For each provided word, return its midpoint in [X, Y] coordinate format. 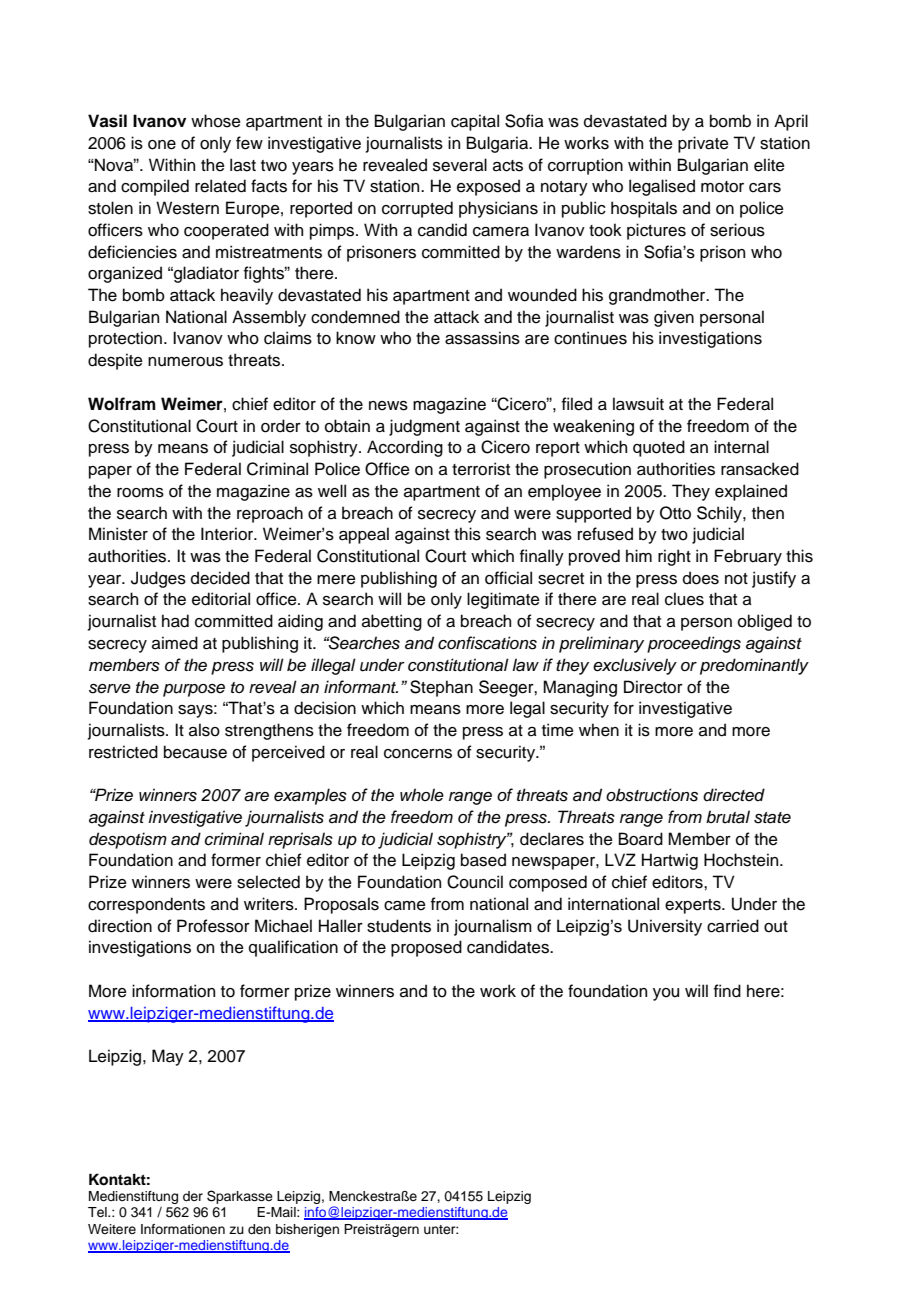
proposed [426, 948]
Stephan [441, 688]
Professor [213, 926]
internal [741, 447]
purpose [194, 690]
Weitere [112, 1229]
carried [733, 926]
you [666, 994]
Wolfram [122, 404]
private [703, 144]
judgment [424, 427]
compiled [155, 187]
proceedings [694, 644]
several [460, 165]
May [168, 1057]
